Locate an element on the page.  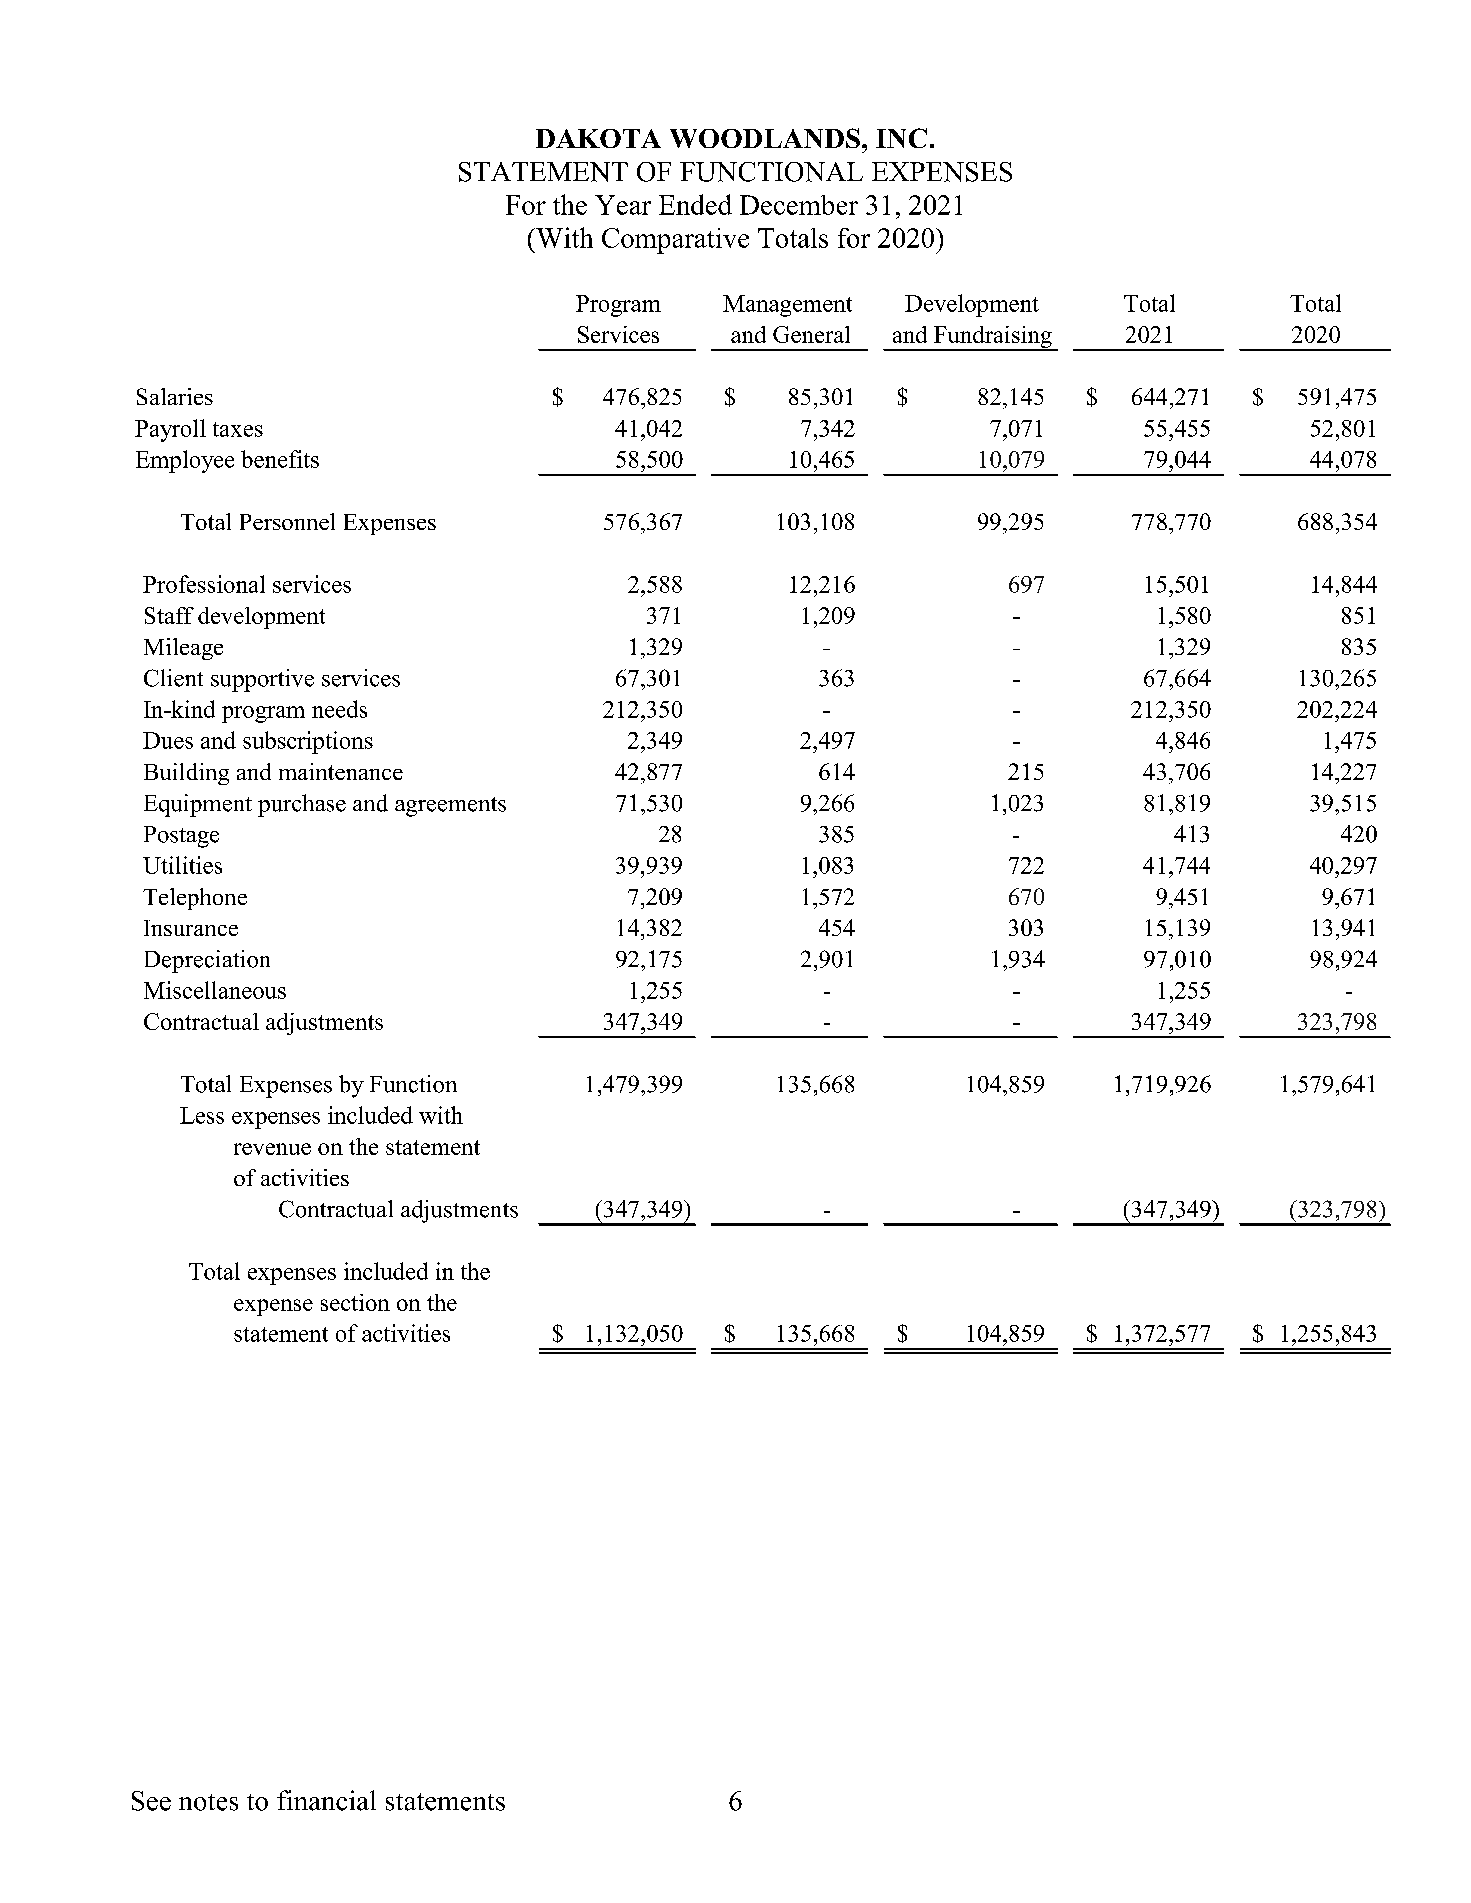
notes is located at coordinates (208, 1802).
